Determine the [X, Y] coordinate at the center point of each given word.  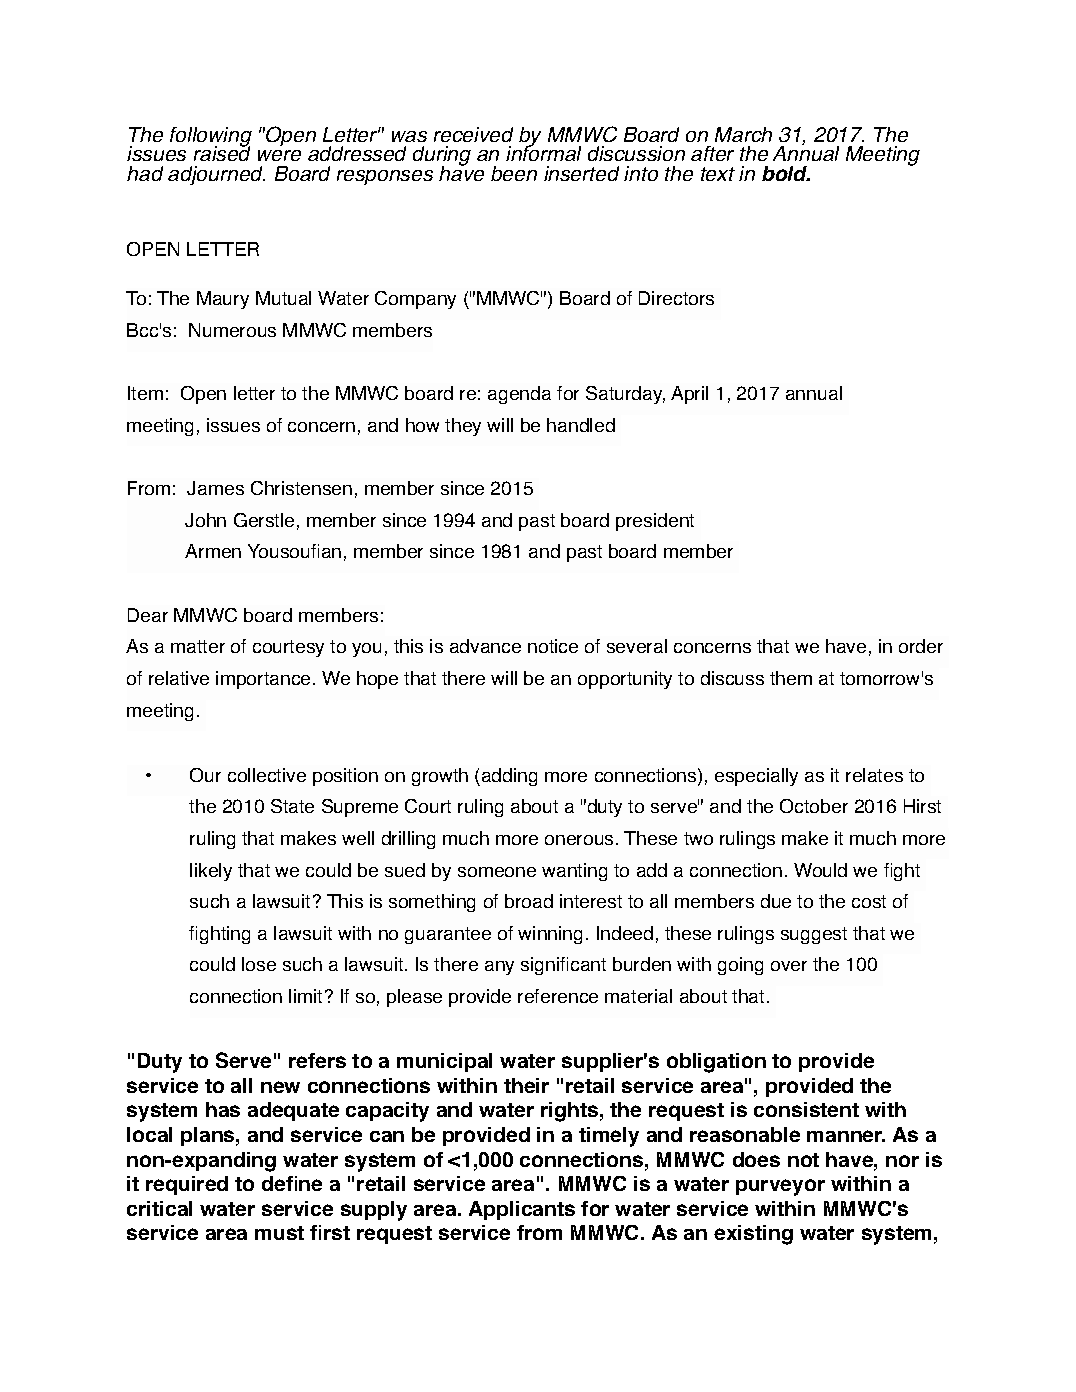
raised [222, 152]
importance [263, 680]
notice [553, 646]
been [514, 173]
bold [786, 173]
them [791, 678]
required [187, 1185]
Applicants [522, 1210]
